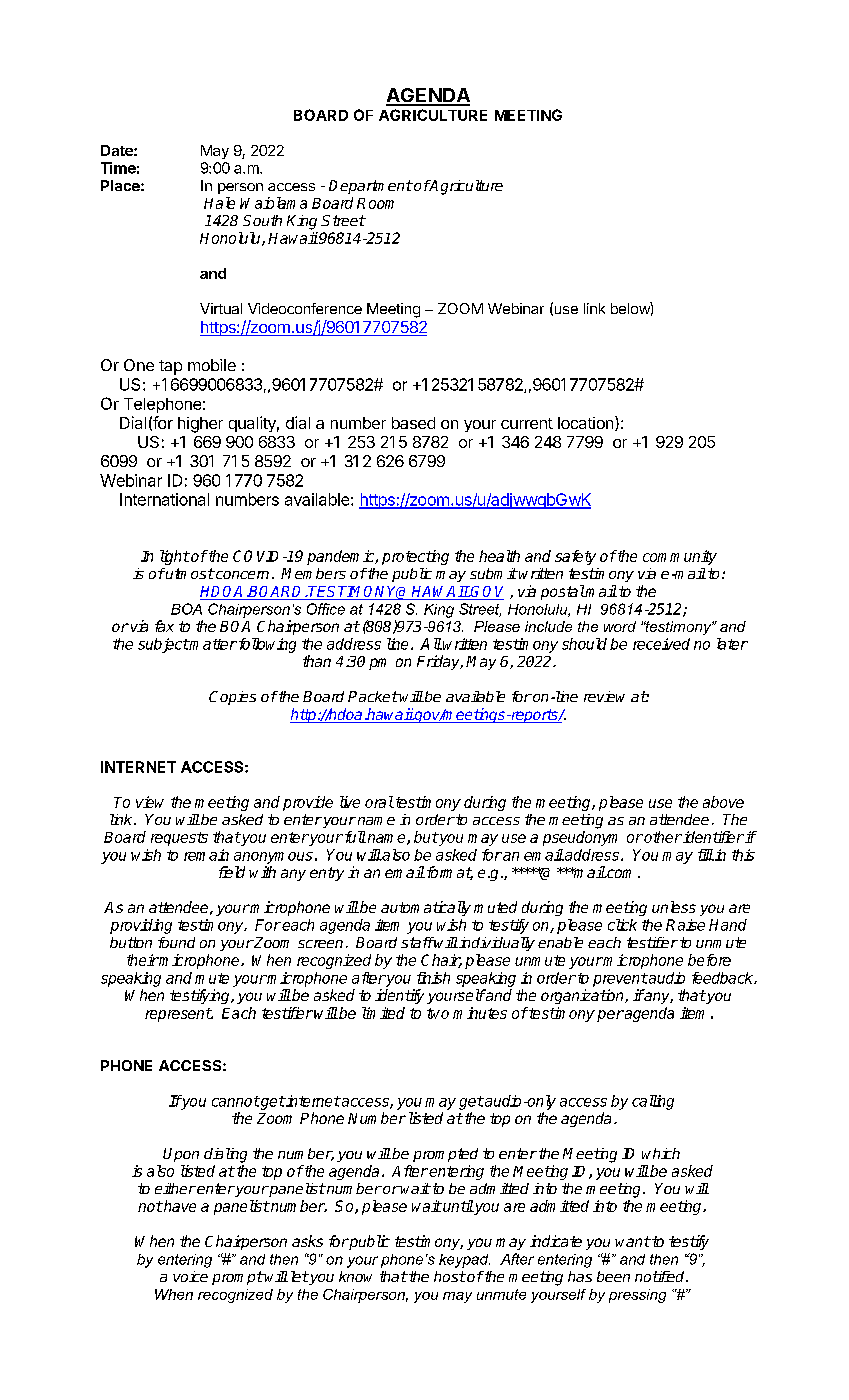 This screenshot has width=849, height=1400. Describe the element at coordinates (189, 573) in the screenshot. I see `utmost` at that location.
